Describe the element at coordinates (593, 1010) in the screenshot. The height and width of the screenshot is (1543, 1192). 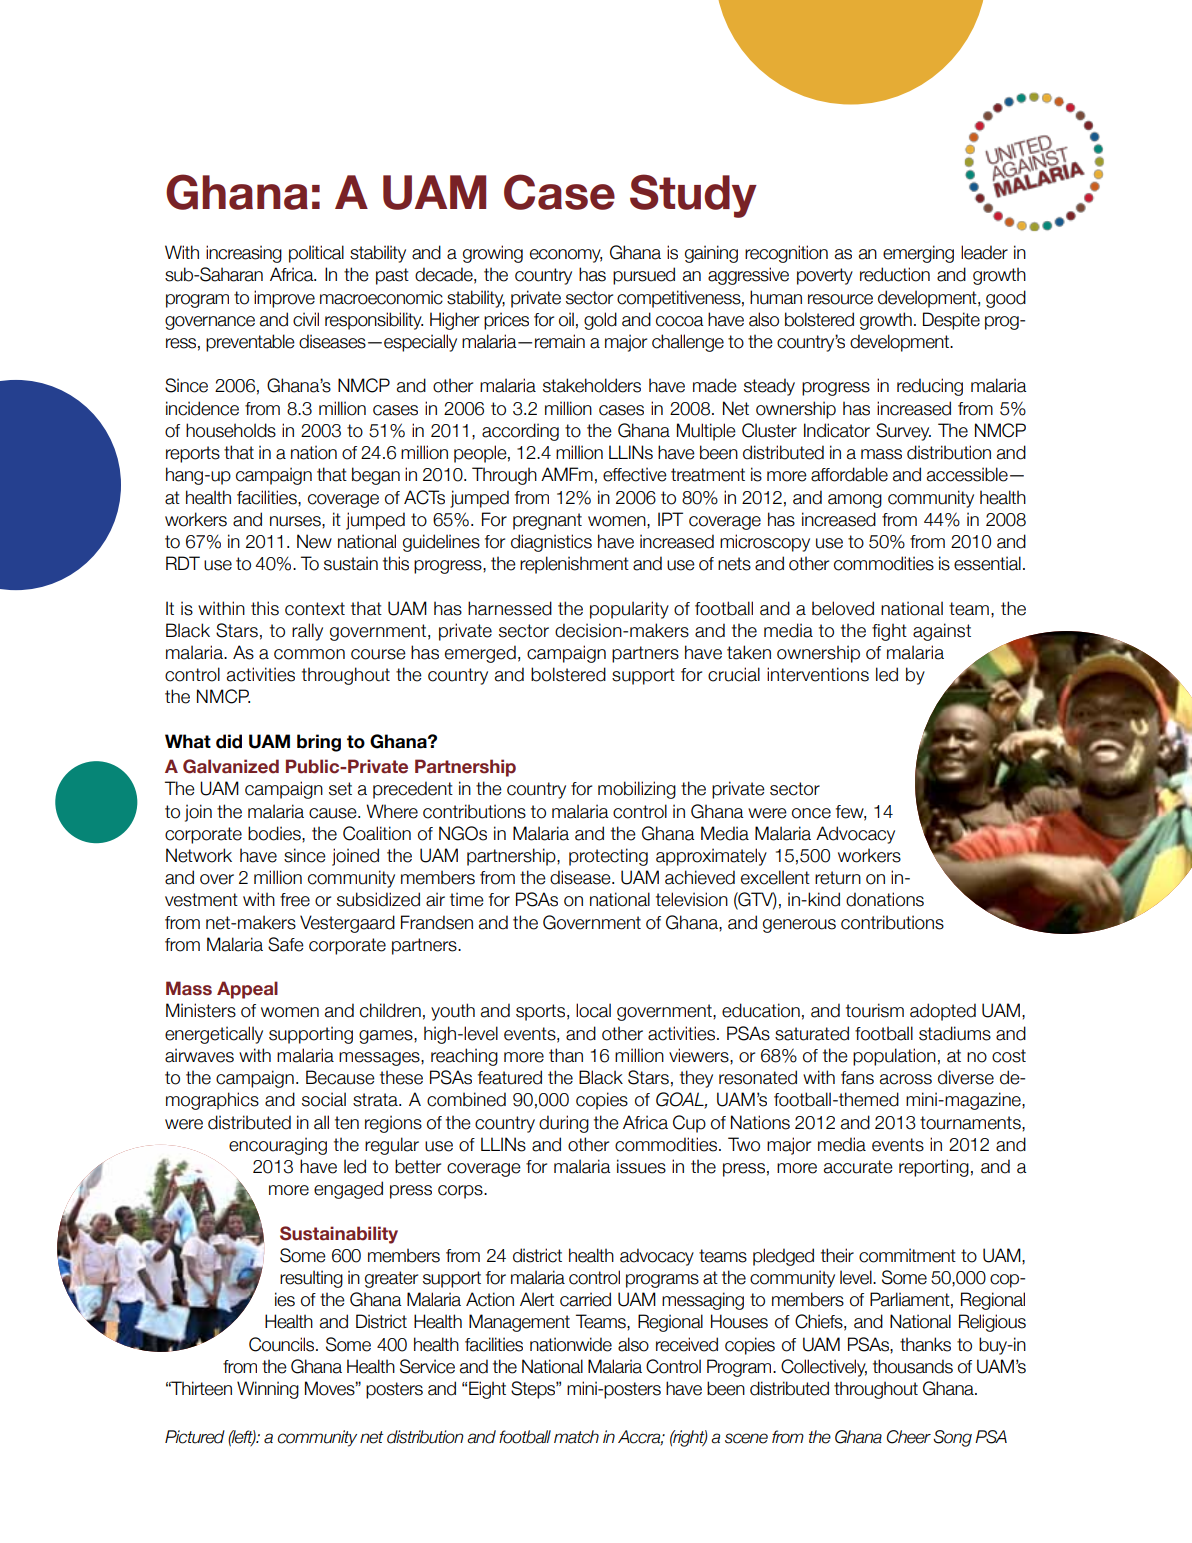
I see `local` at that location.
